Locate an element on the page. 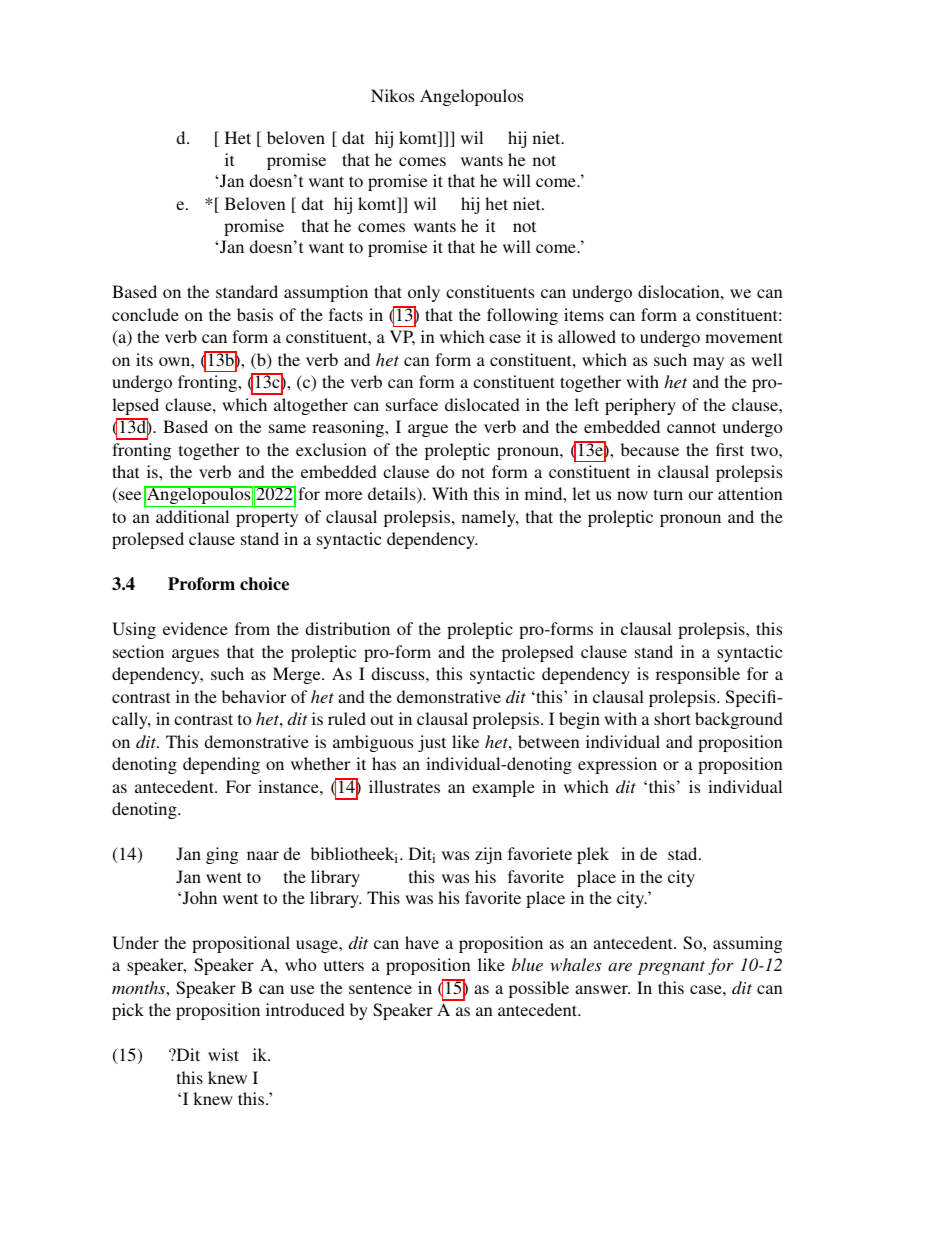  Nikos is located at coordinates (392, 95).
